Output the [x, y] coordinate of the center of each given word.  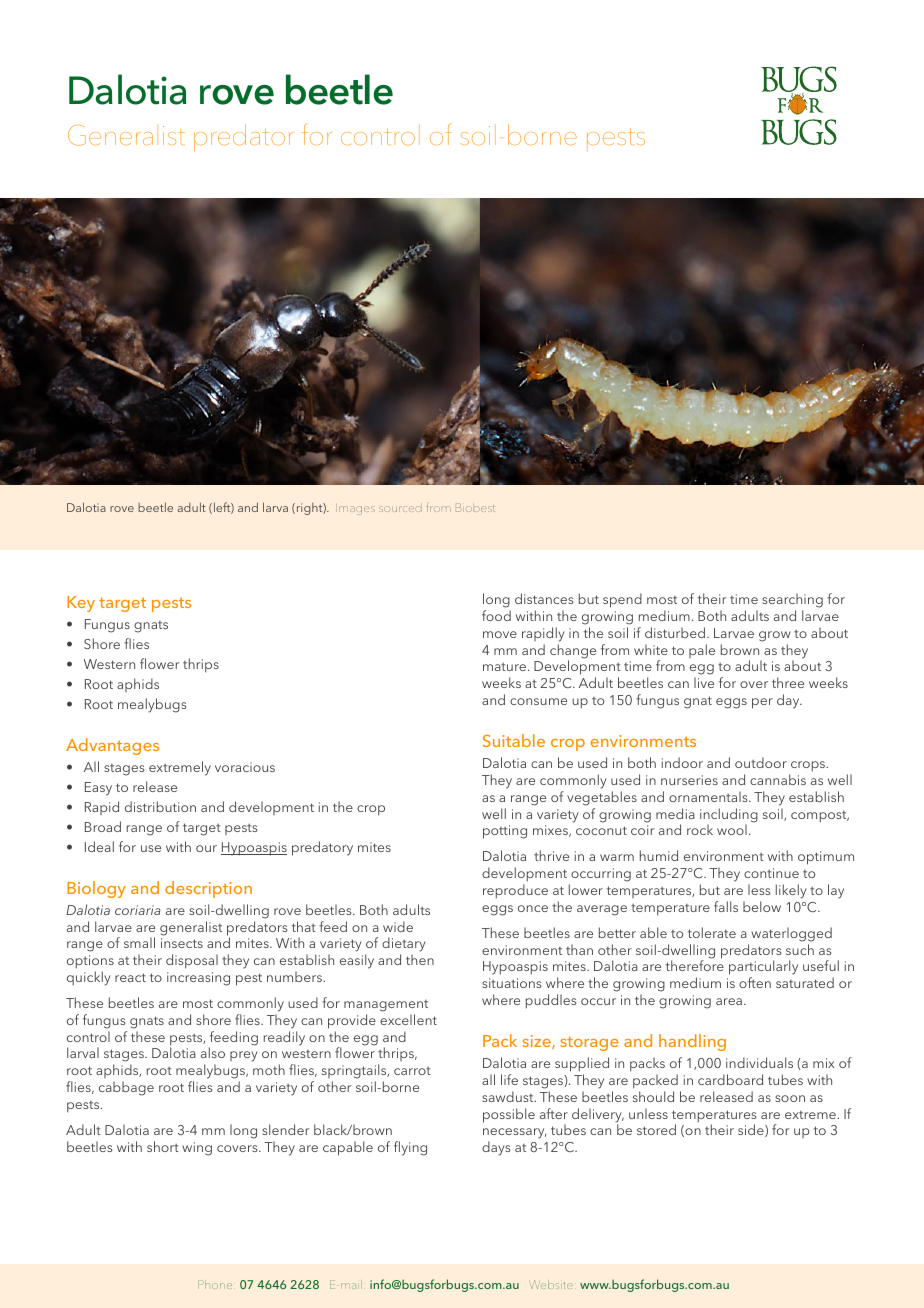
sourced [401, 509]
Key [81, 604]
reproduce [515, 891]
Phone [215, 1284]
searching [792, 602]
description [208, 889]
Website [551, 1284]
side [752, 1130]
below [762, 906]
